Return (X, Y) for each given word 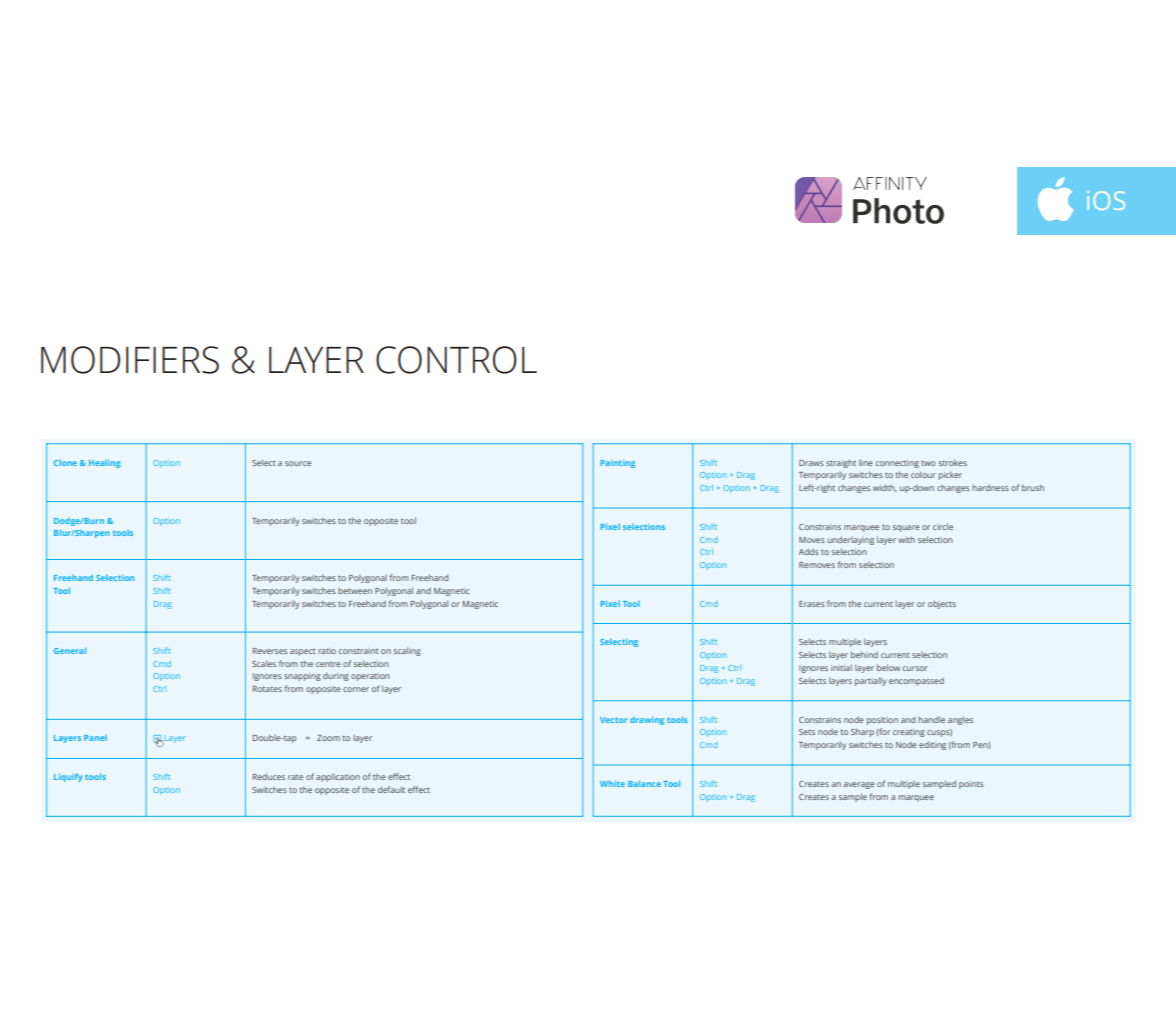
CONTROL (456, 360)
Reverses (270, 651)
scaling (407, 651)
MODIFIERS (130, 360)
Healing (105, 463)
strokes (952, 462)
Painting (618, 464)
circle (943, 526)
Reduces (269, 776)
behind (864, 654)
